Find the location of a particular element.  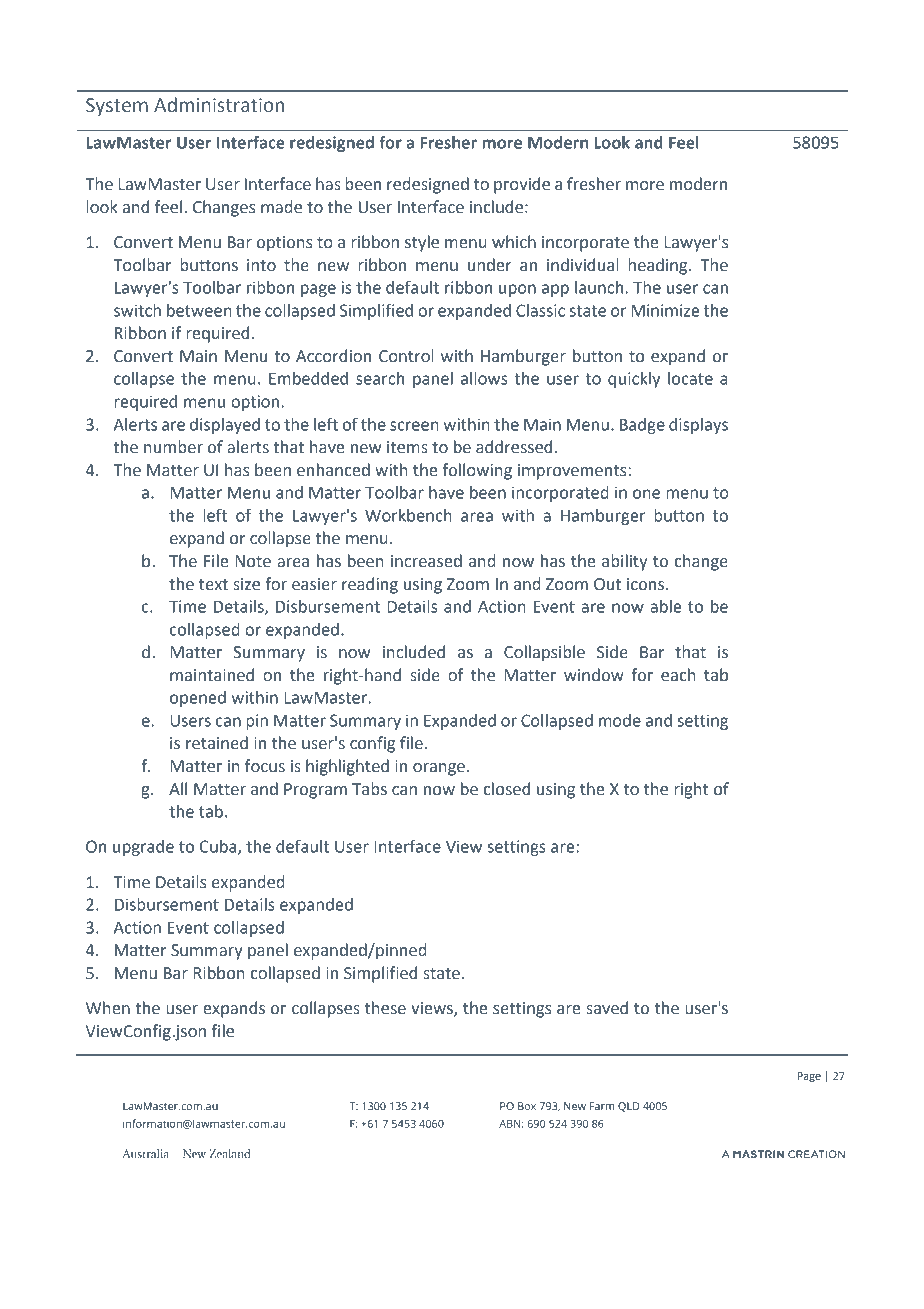

these is located at coordinates (385, 1008).
